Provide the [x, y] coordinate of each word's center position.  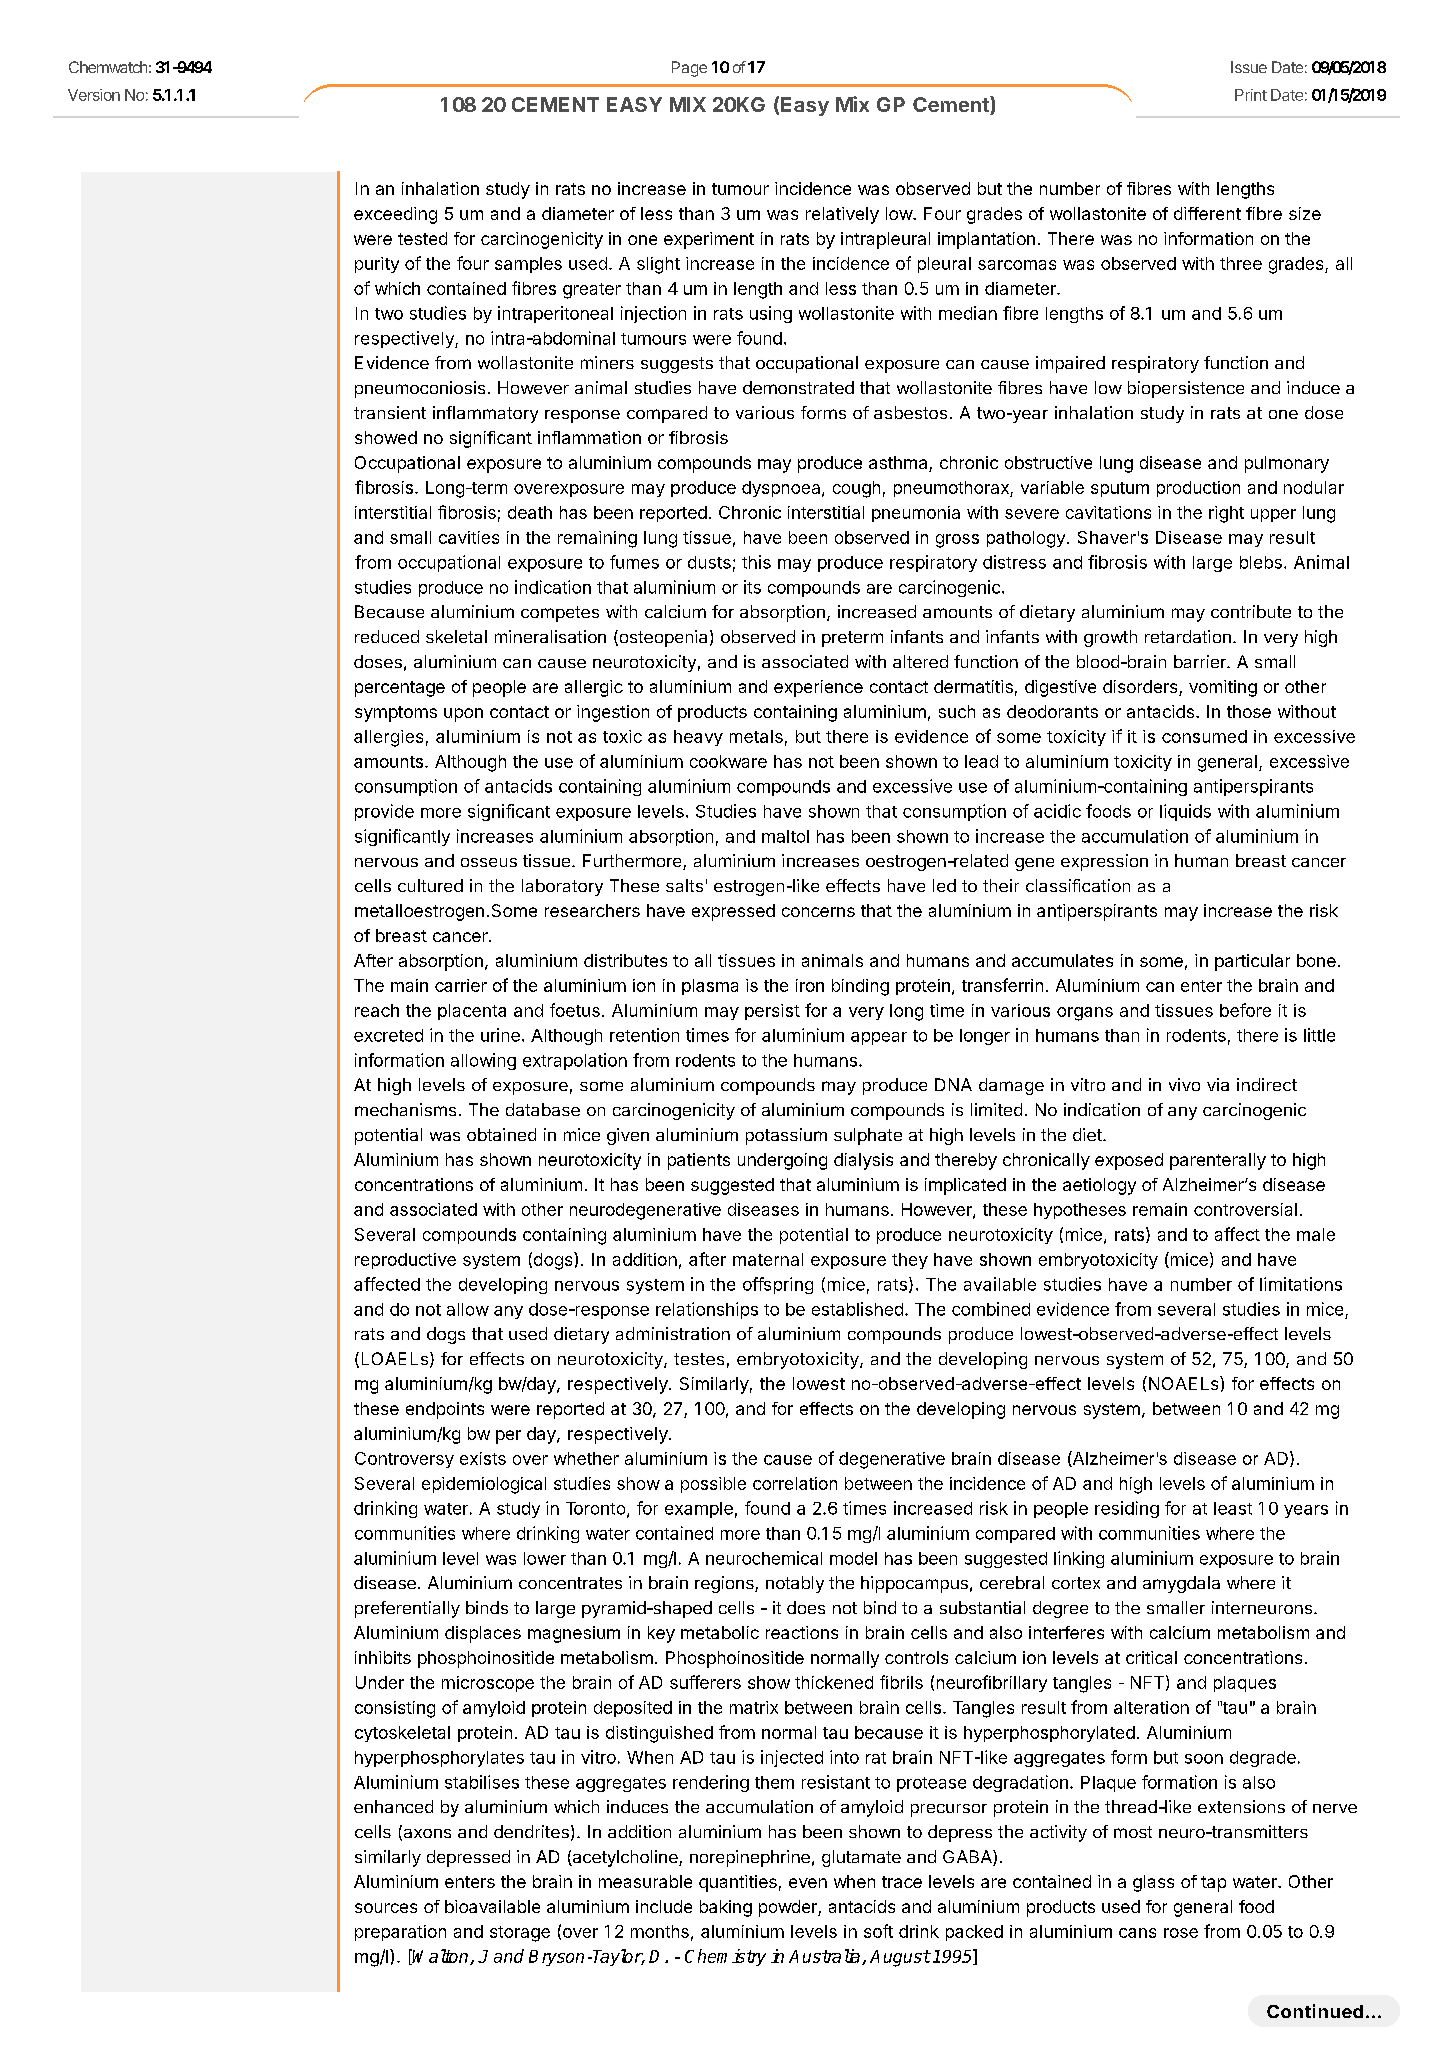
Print [1251, 95]
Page [689, 69]
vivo [1184, 1084]
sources [386, 1908]
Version [94, 95]
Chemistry [725, 1957]
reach [377, 1010]
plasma [710, 987]
